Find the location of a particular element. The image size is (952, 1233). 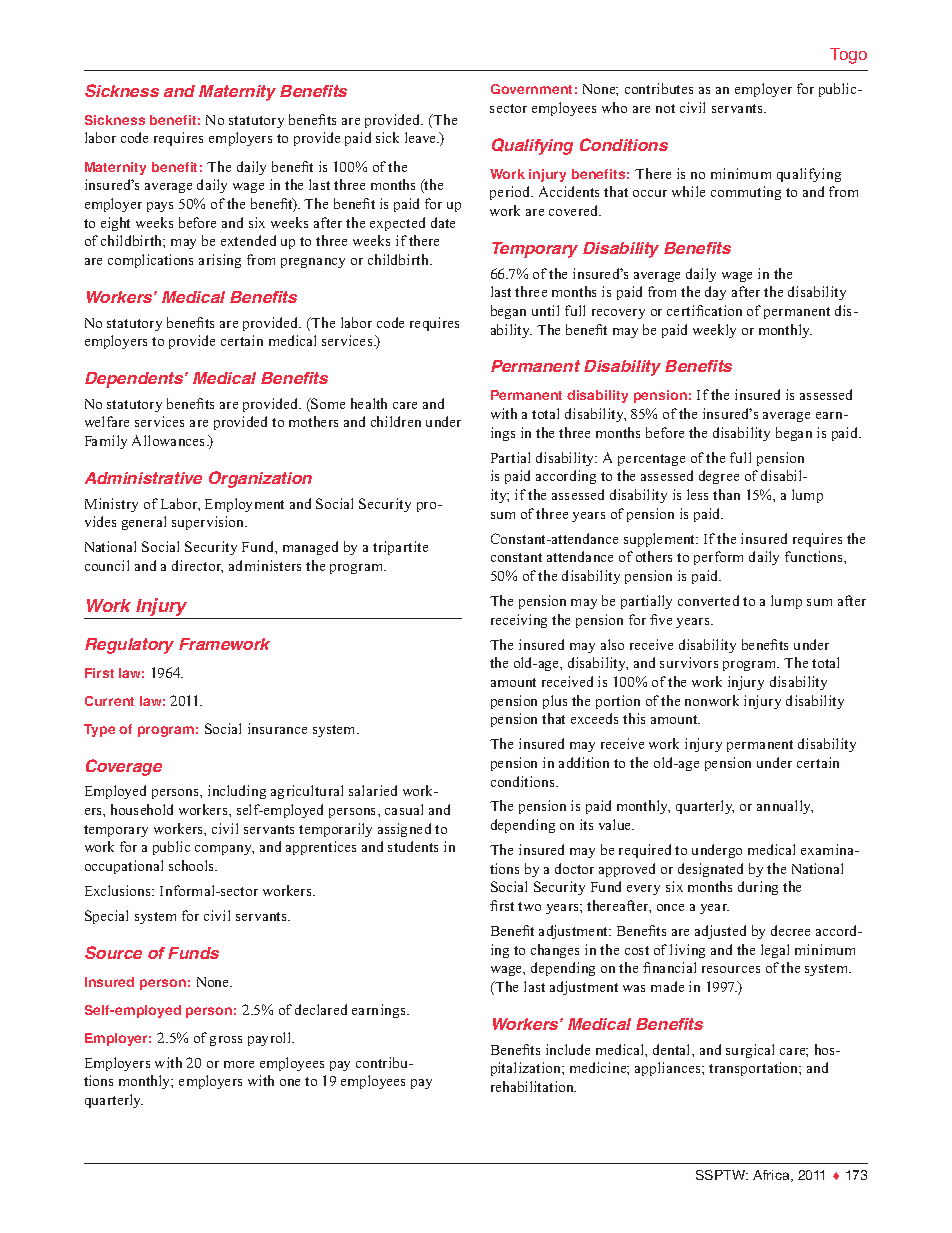

more is located at coordinates (239, 1064).
